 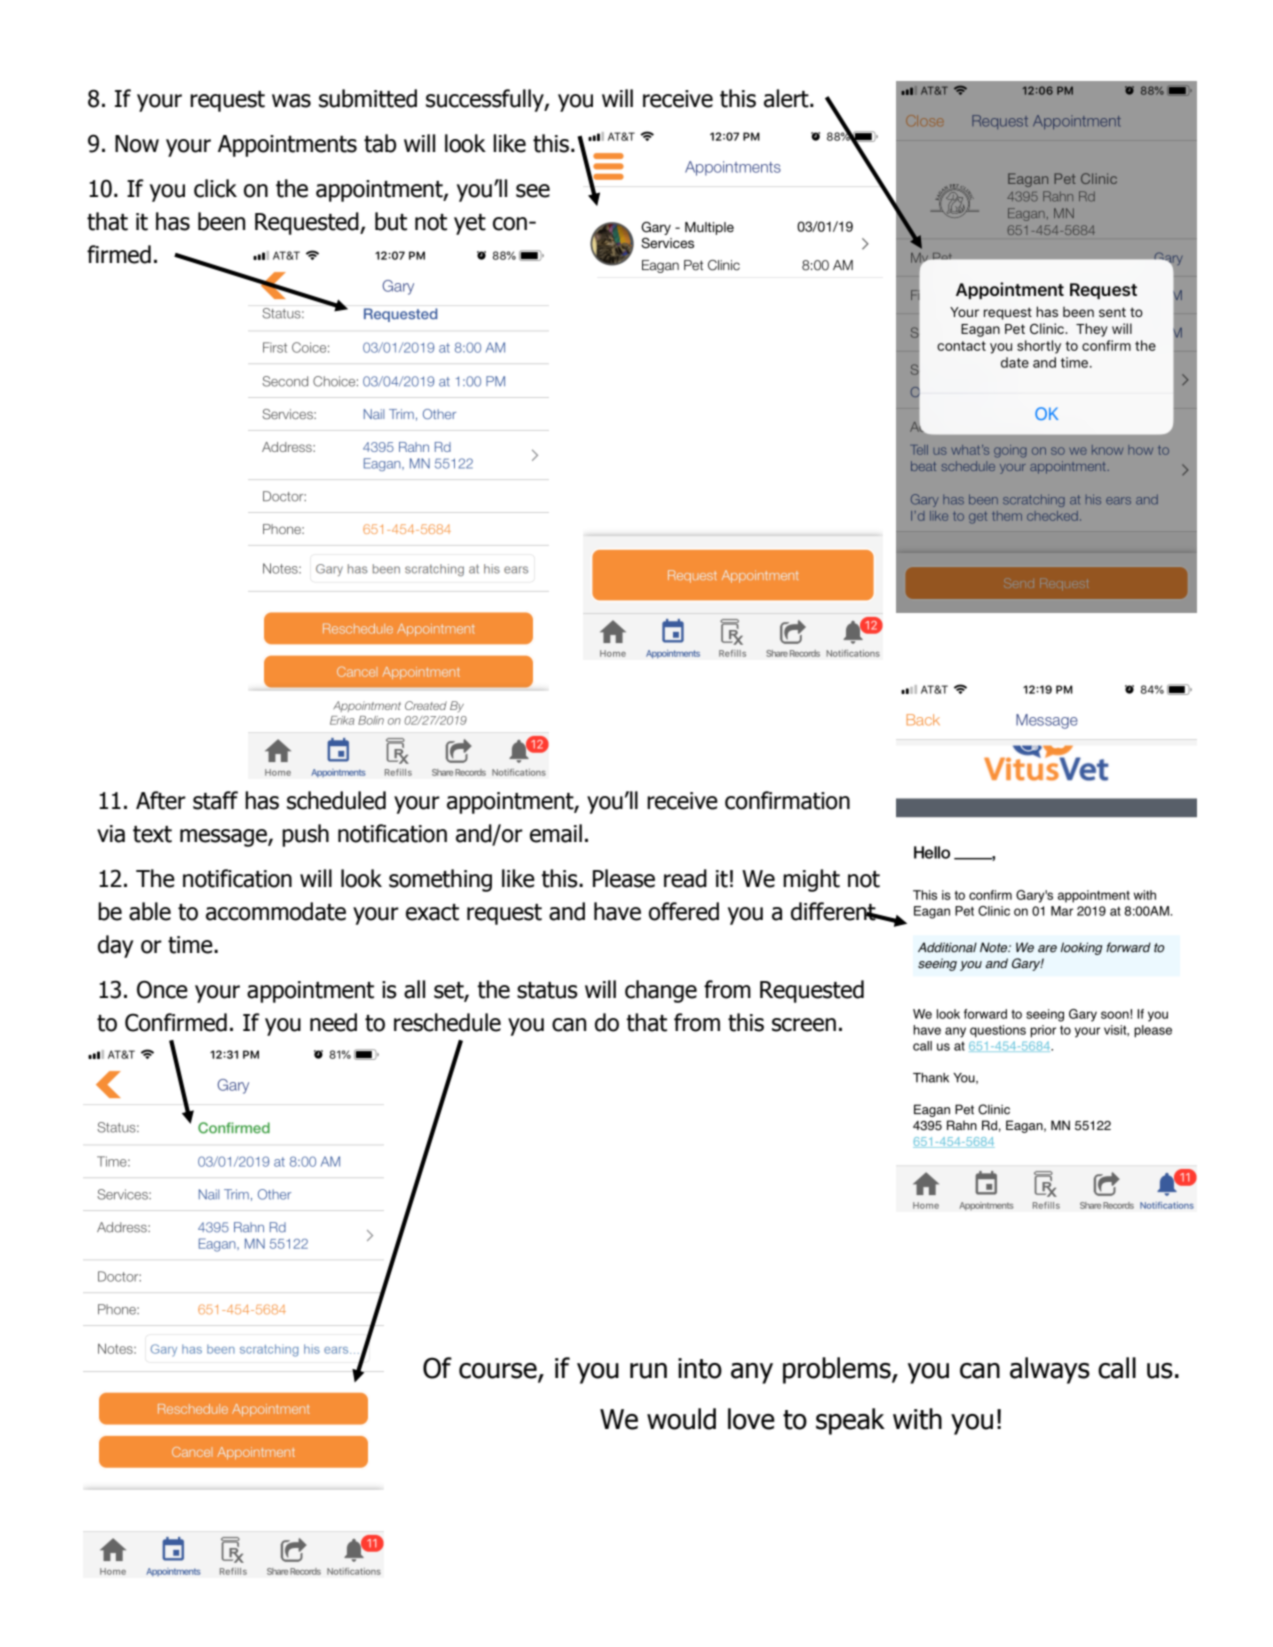 What do you see at coordinates (215, 800) in the document?
I see `staff` at bounding box center [215, 800].
